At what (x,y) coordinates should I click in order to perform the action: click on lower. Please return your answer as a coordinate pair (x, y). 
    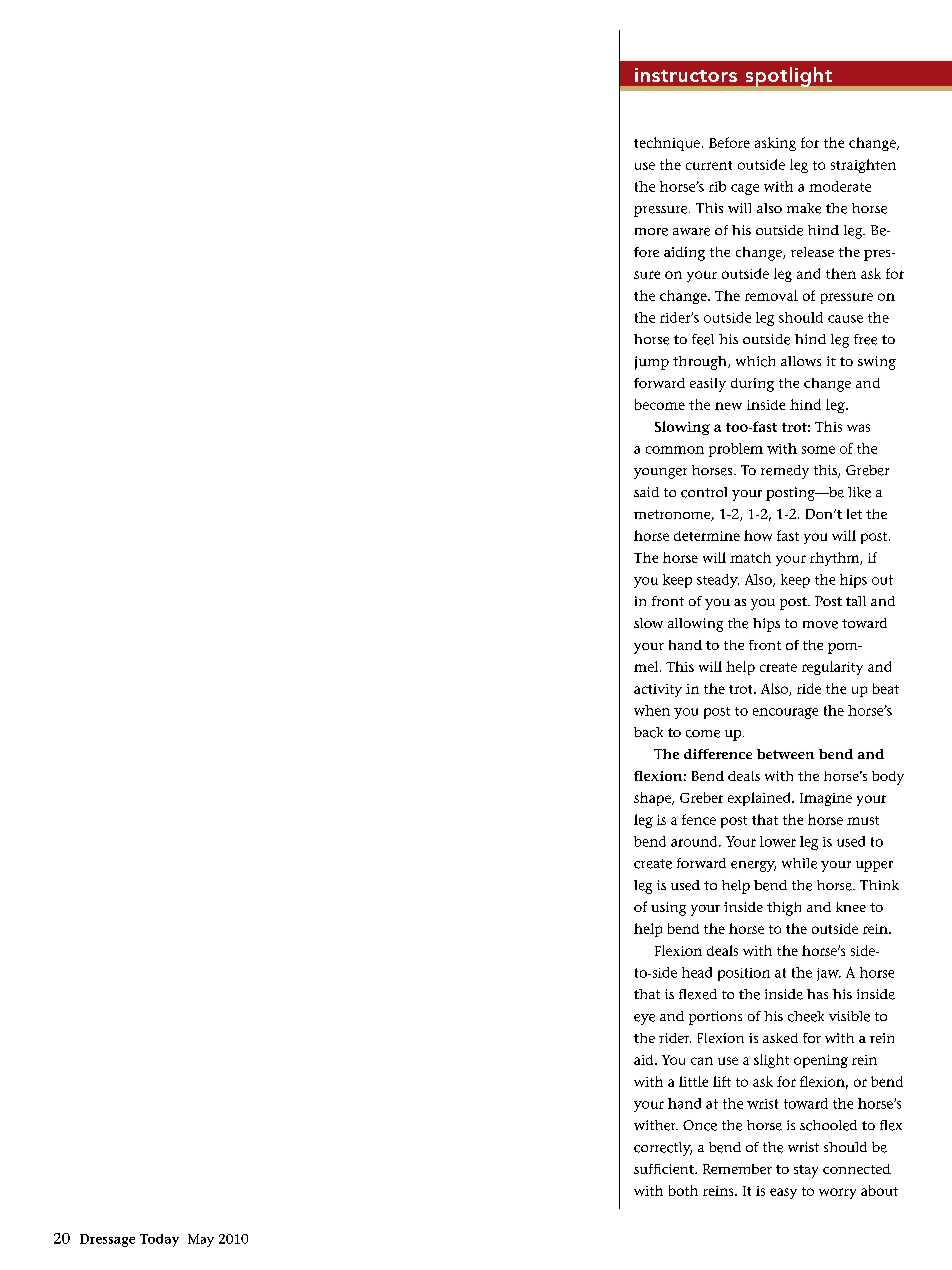
    Looking at the image, I should click on (778, 841).
